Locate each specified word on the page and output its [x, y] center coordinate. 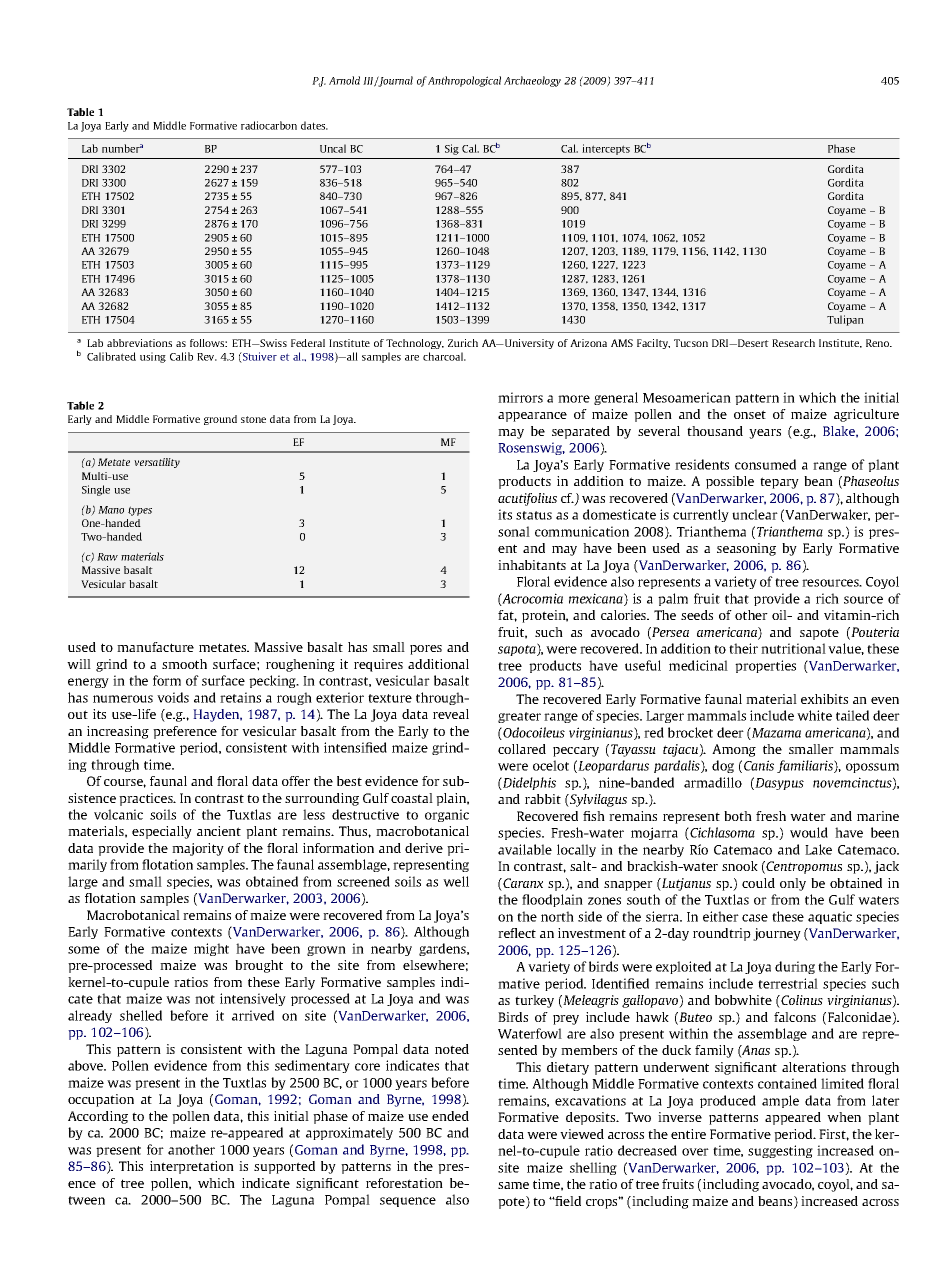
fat [507, 616]
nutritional [793, 648]
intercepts [606, 149]
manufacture [155, 647]
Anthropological [464, 81]
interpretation [192, 1167]
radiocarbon [269, 125]
